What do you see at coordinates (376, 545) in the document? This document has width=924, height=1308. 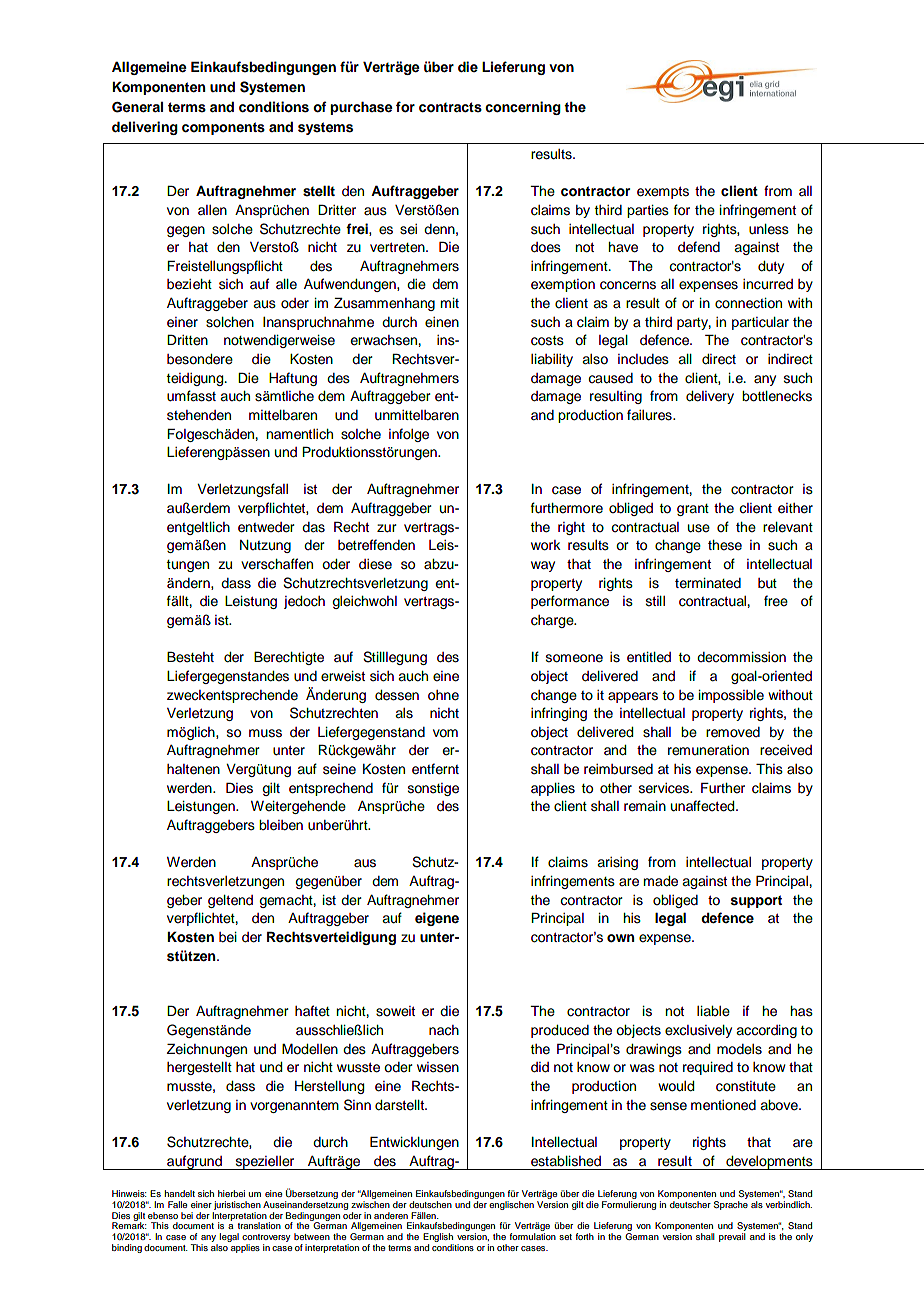 I see `betreffenden` at bounding box center [376, 545].
